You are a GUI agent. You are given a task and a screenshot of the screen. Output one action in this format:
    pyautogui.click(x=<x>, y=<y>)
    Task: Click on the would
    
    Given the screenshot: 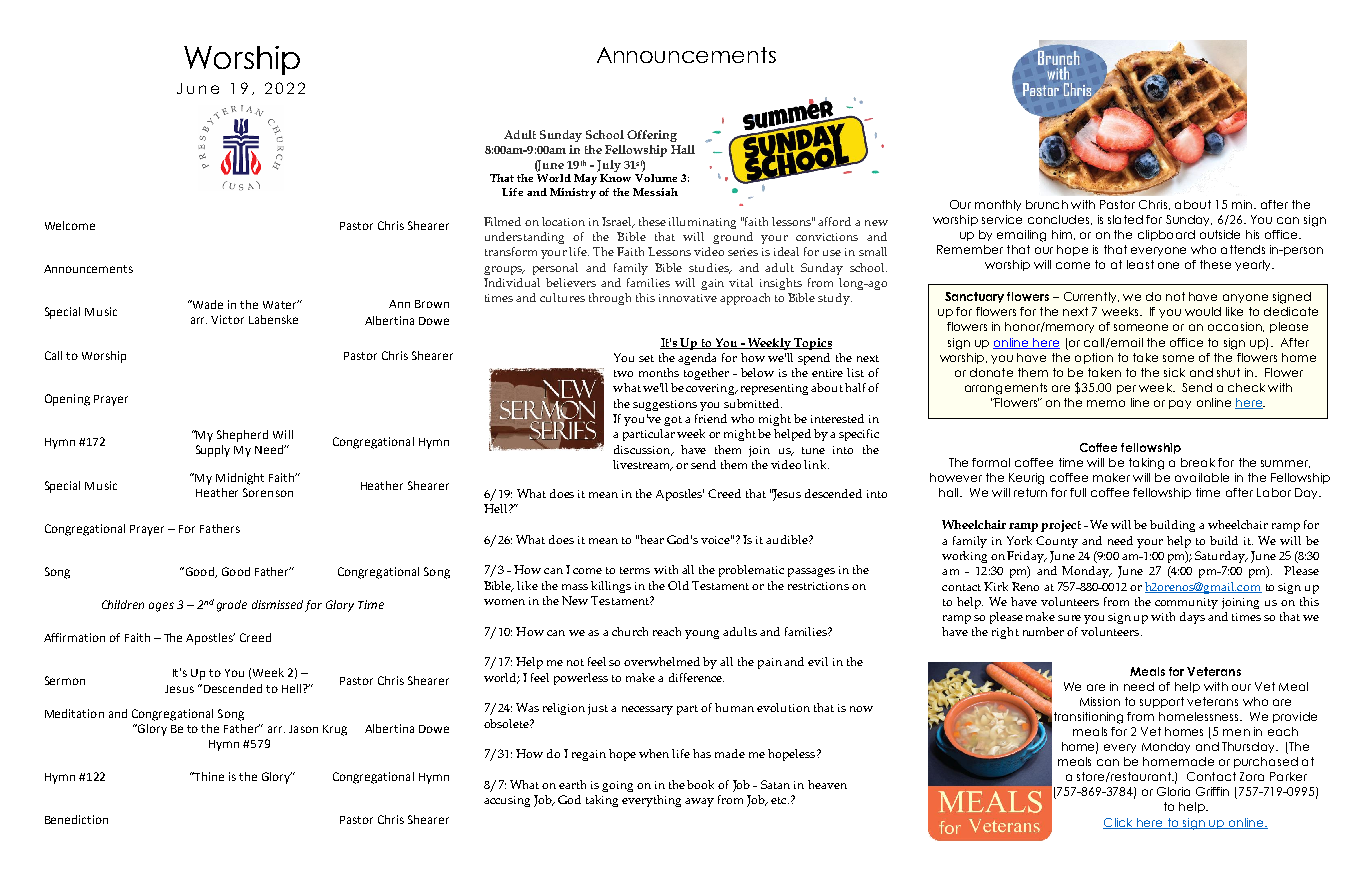 What is the action you would take?
    pyautogui.click(x=1203, y=311)
